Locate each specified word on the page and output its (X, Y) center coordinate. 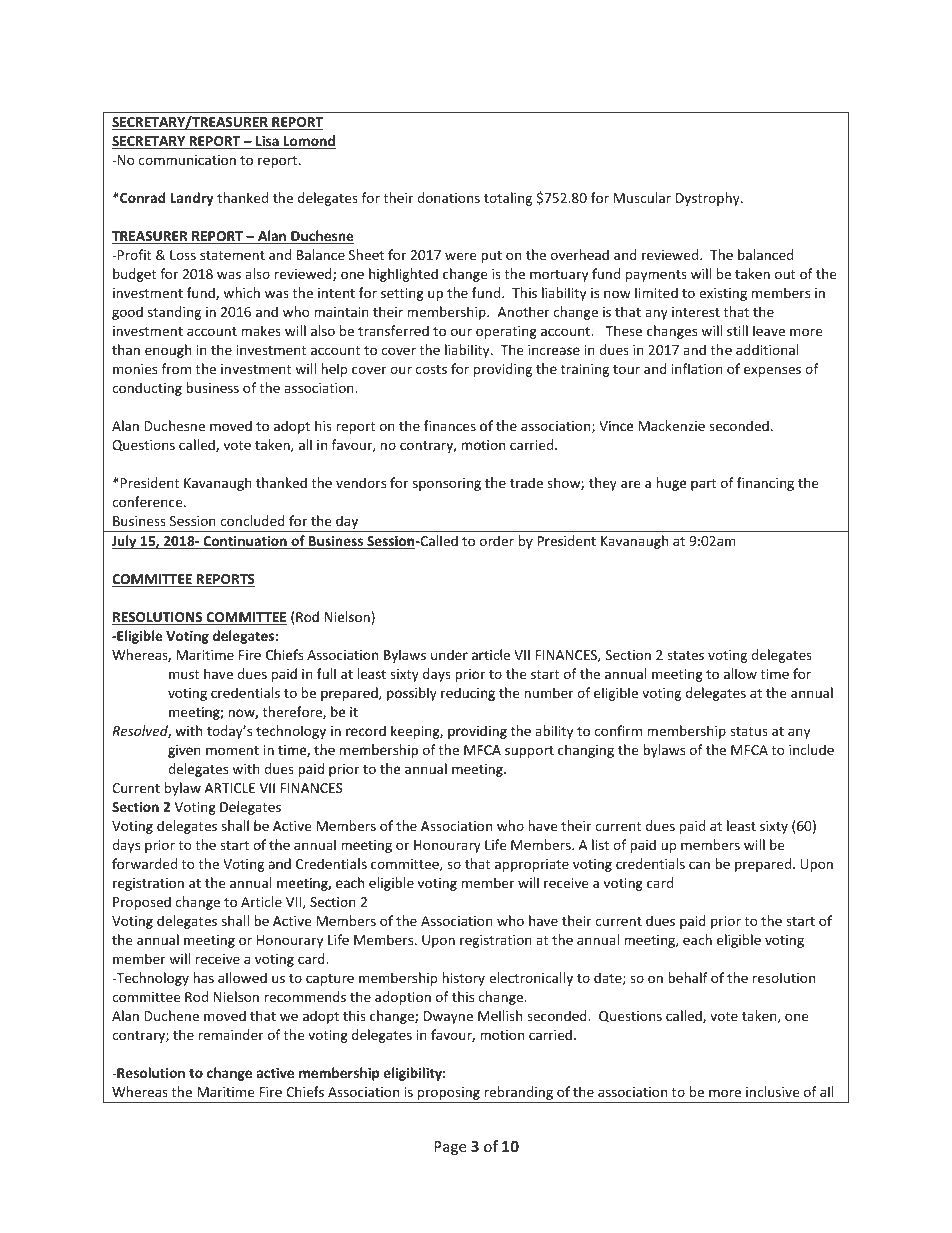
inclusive (772, 1091)
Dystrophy (709, 199)
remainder (231, 1034)
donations (448, 197)
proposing (449, 1095)
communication (187, 160)
